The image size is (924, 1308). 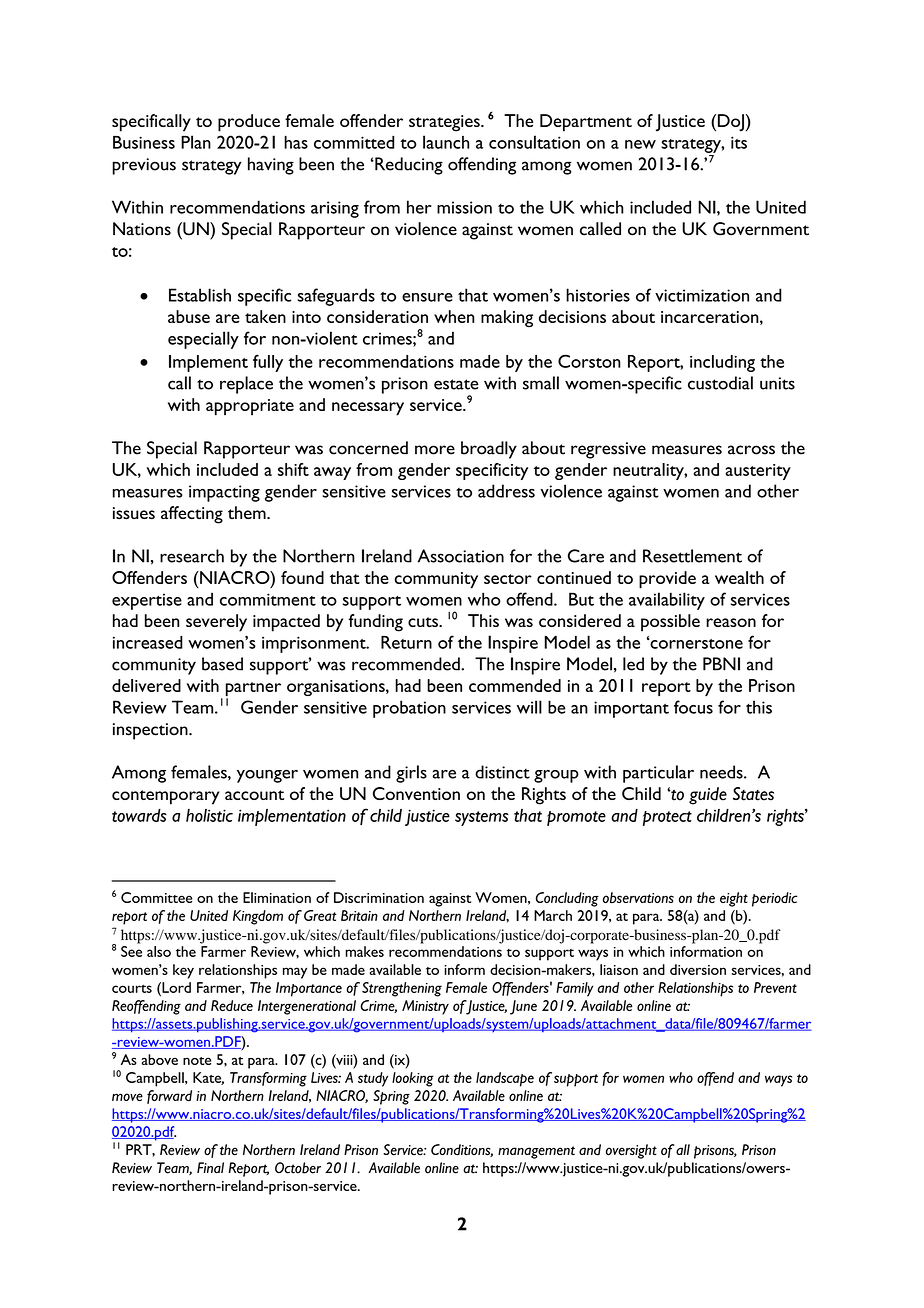 I want to click on looking, so click(x=413, y=1079).
